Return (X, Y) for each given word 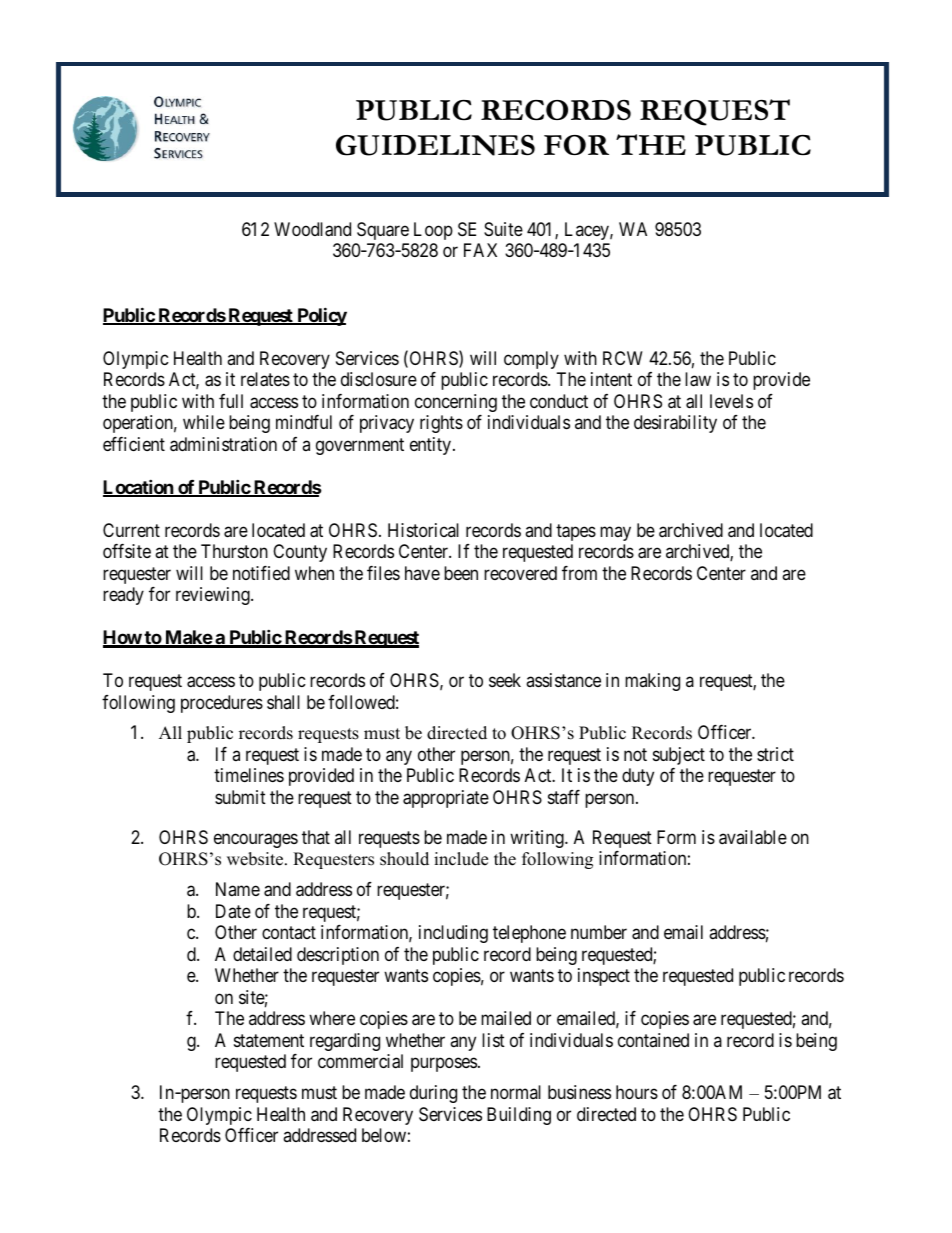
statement (269, 1040)
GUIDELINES (435, 145)
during (433, 1094)
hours (637, 1092)
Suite (503, 229)
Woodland (312, 229)
